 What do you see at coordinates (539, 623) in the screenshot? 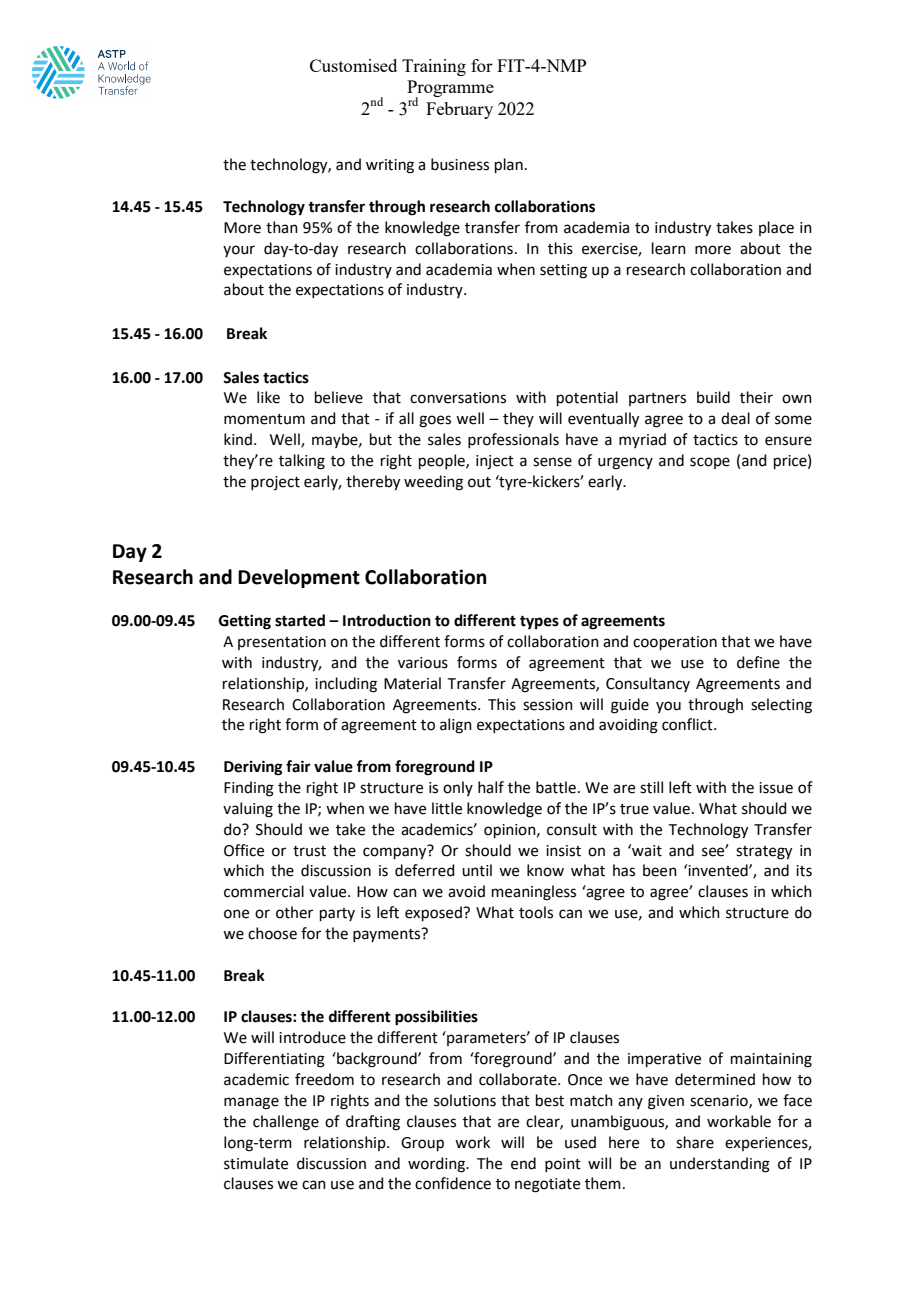
I see `types` at bounding box center [539, 623].
